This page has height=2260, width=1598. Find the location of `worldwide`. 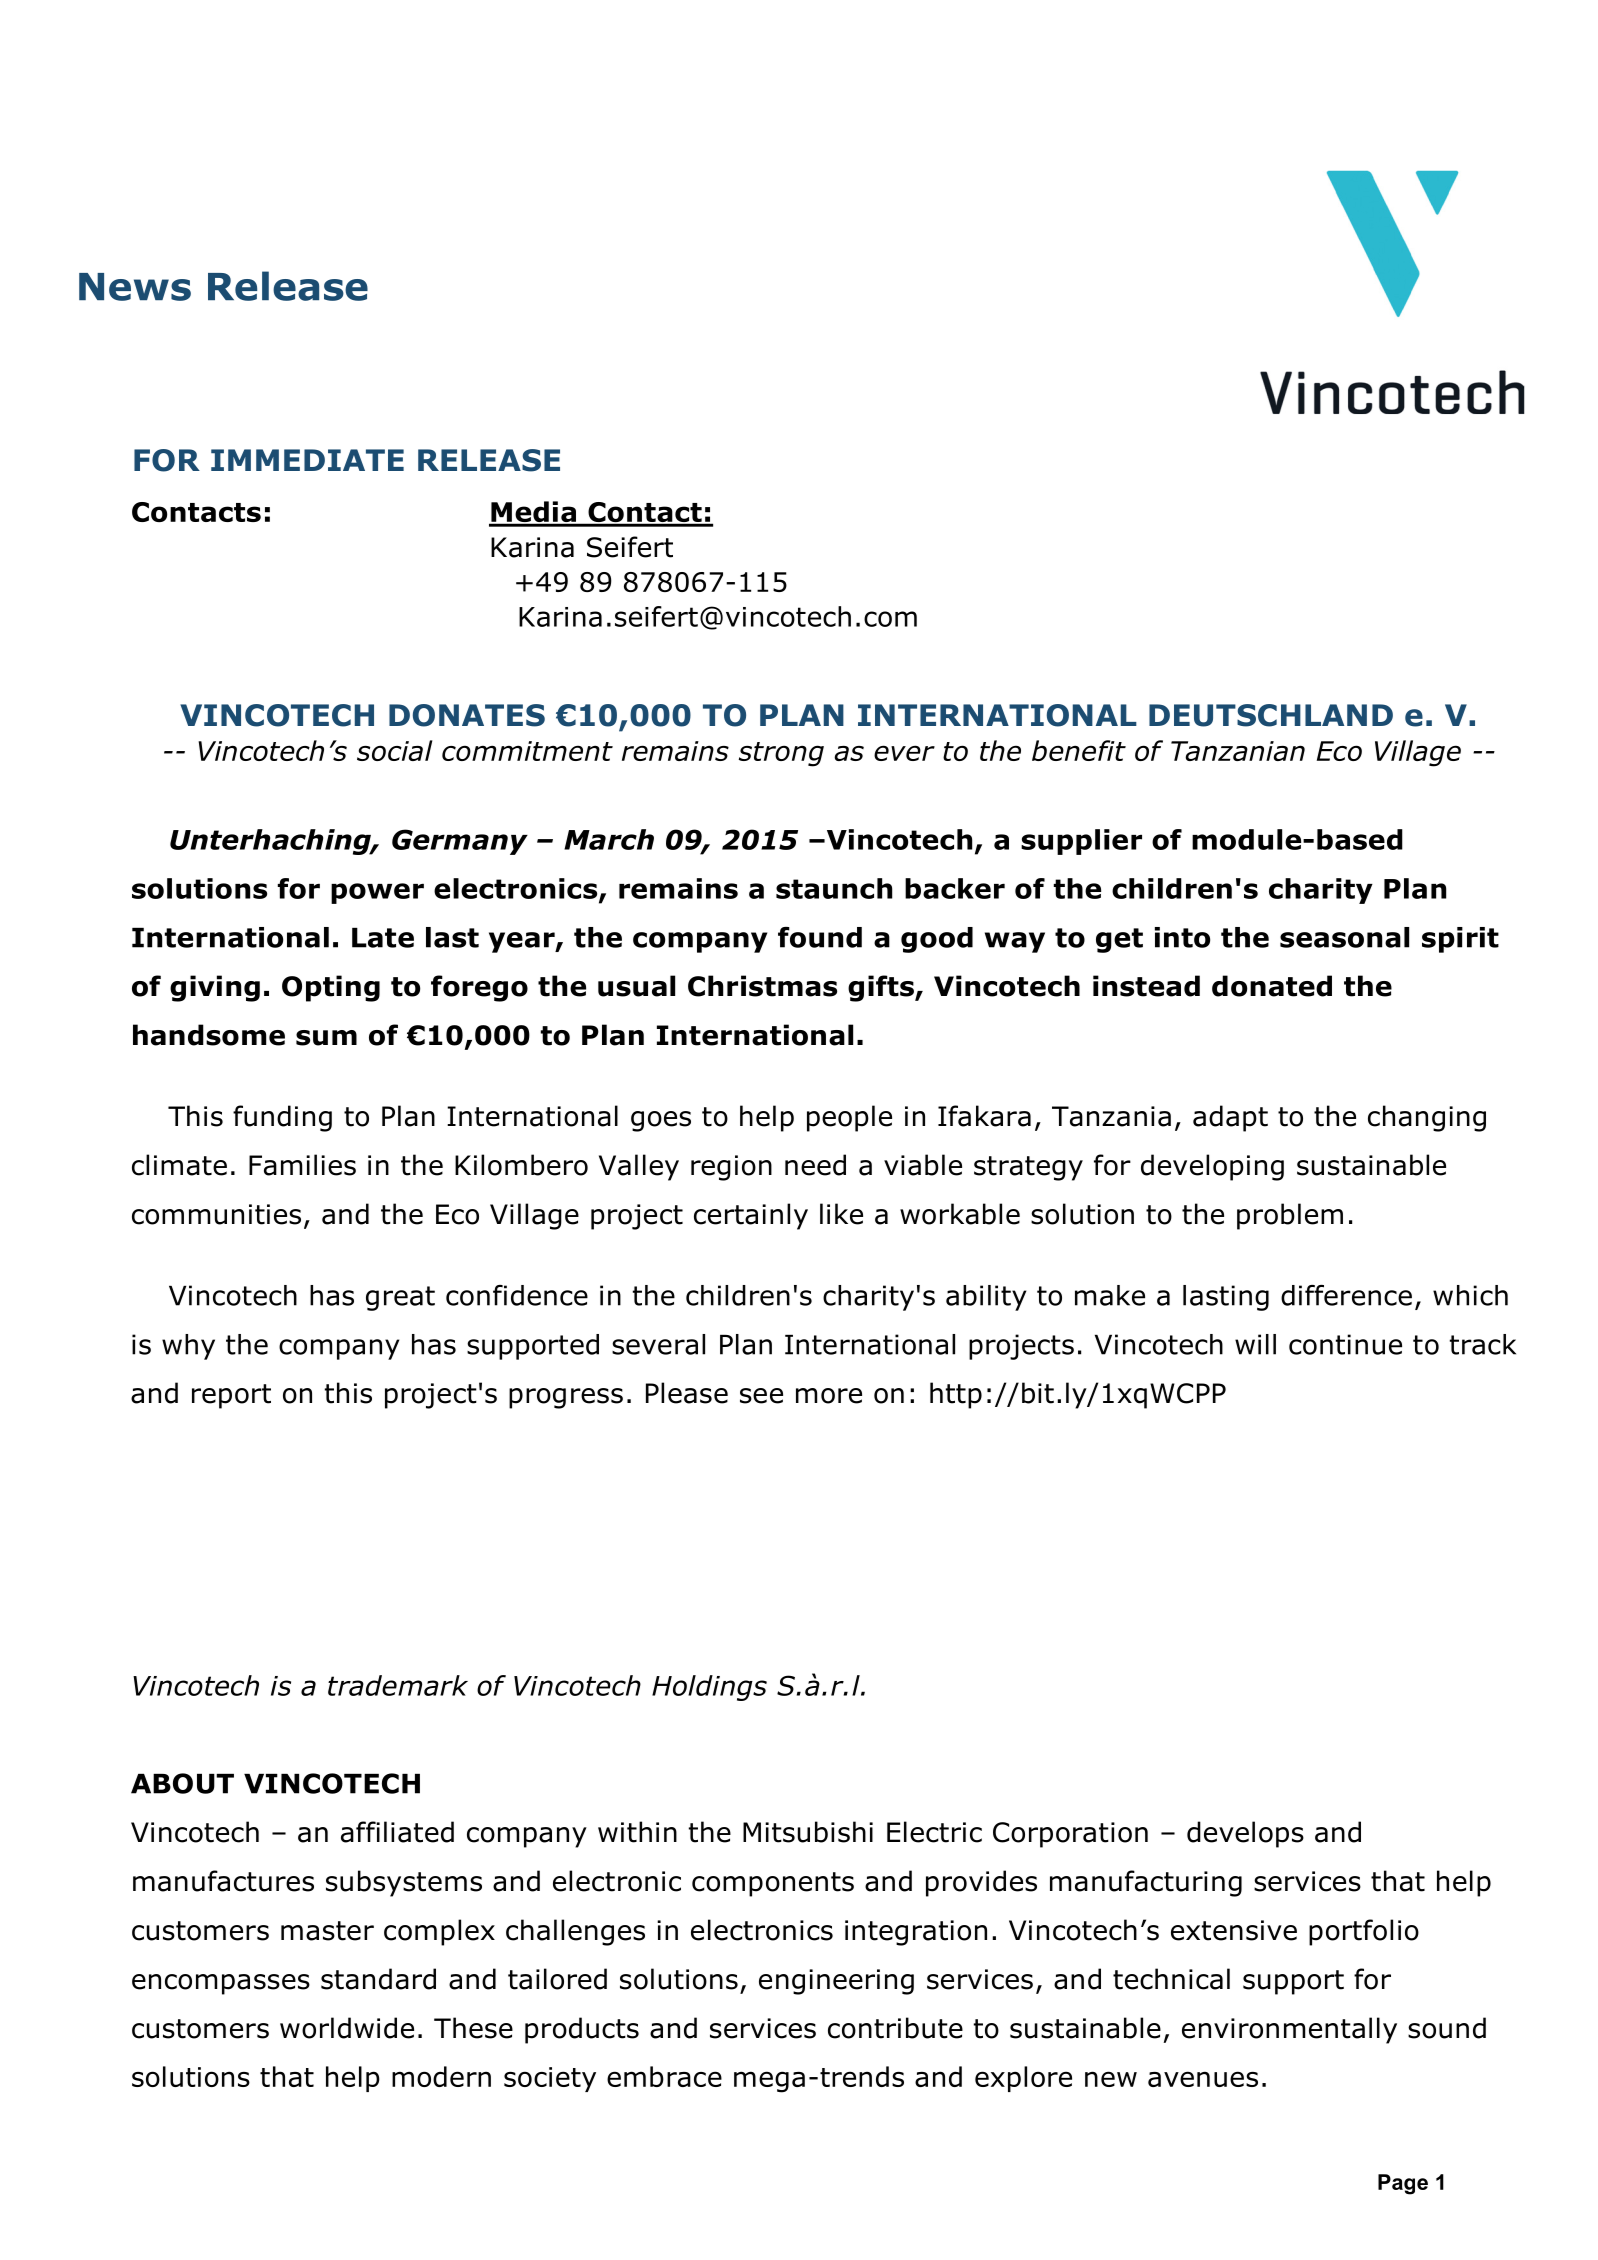

worldwide is located at coordinates (347, 2028).
